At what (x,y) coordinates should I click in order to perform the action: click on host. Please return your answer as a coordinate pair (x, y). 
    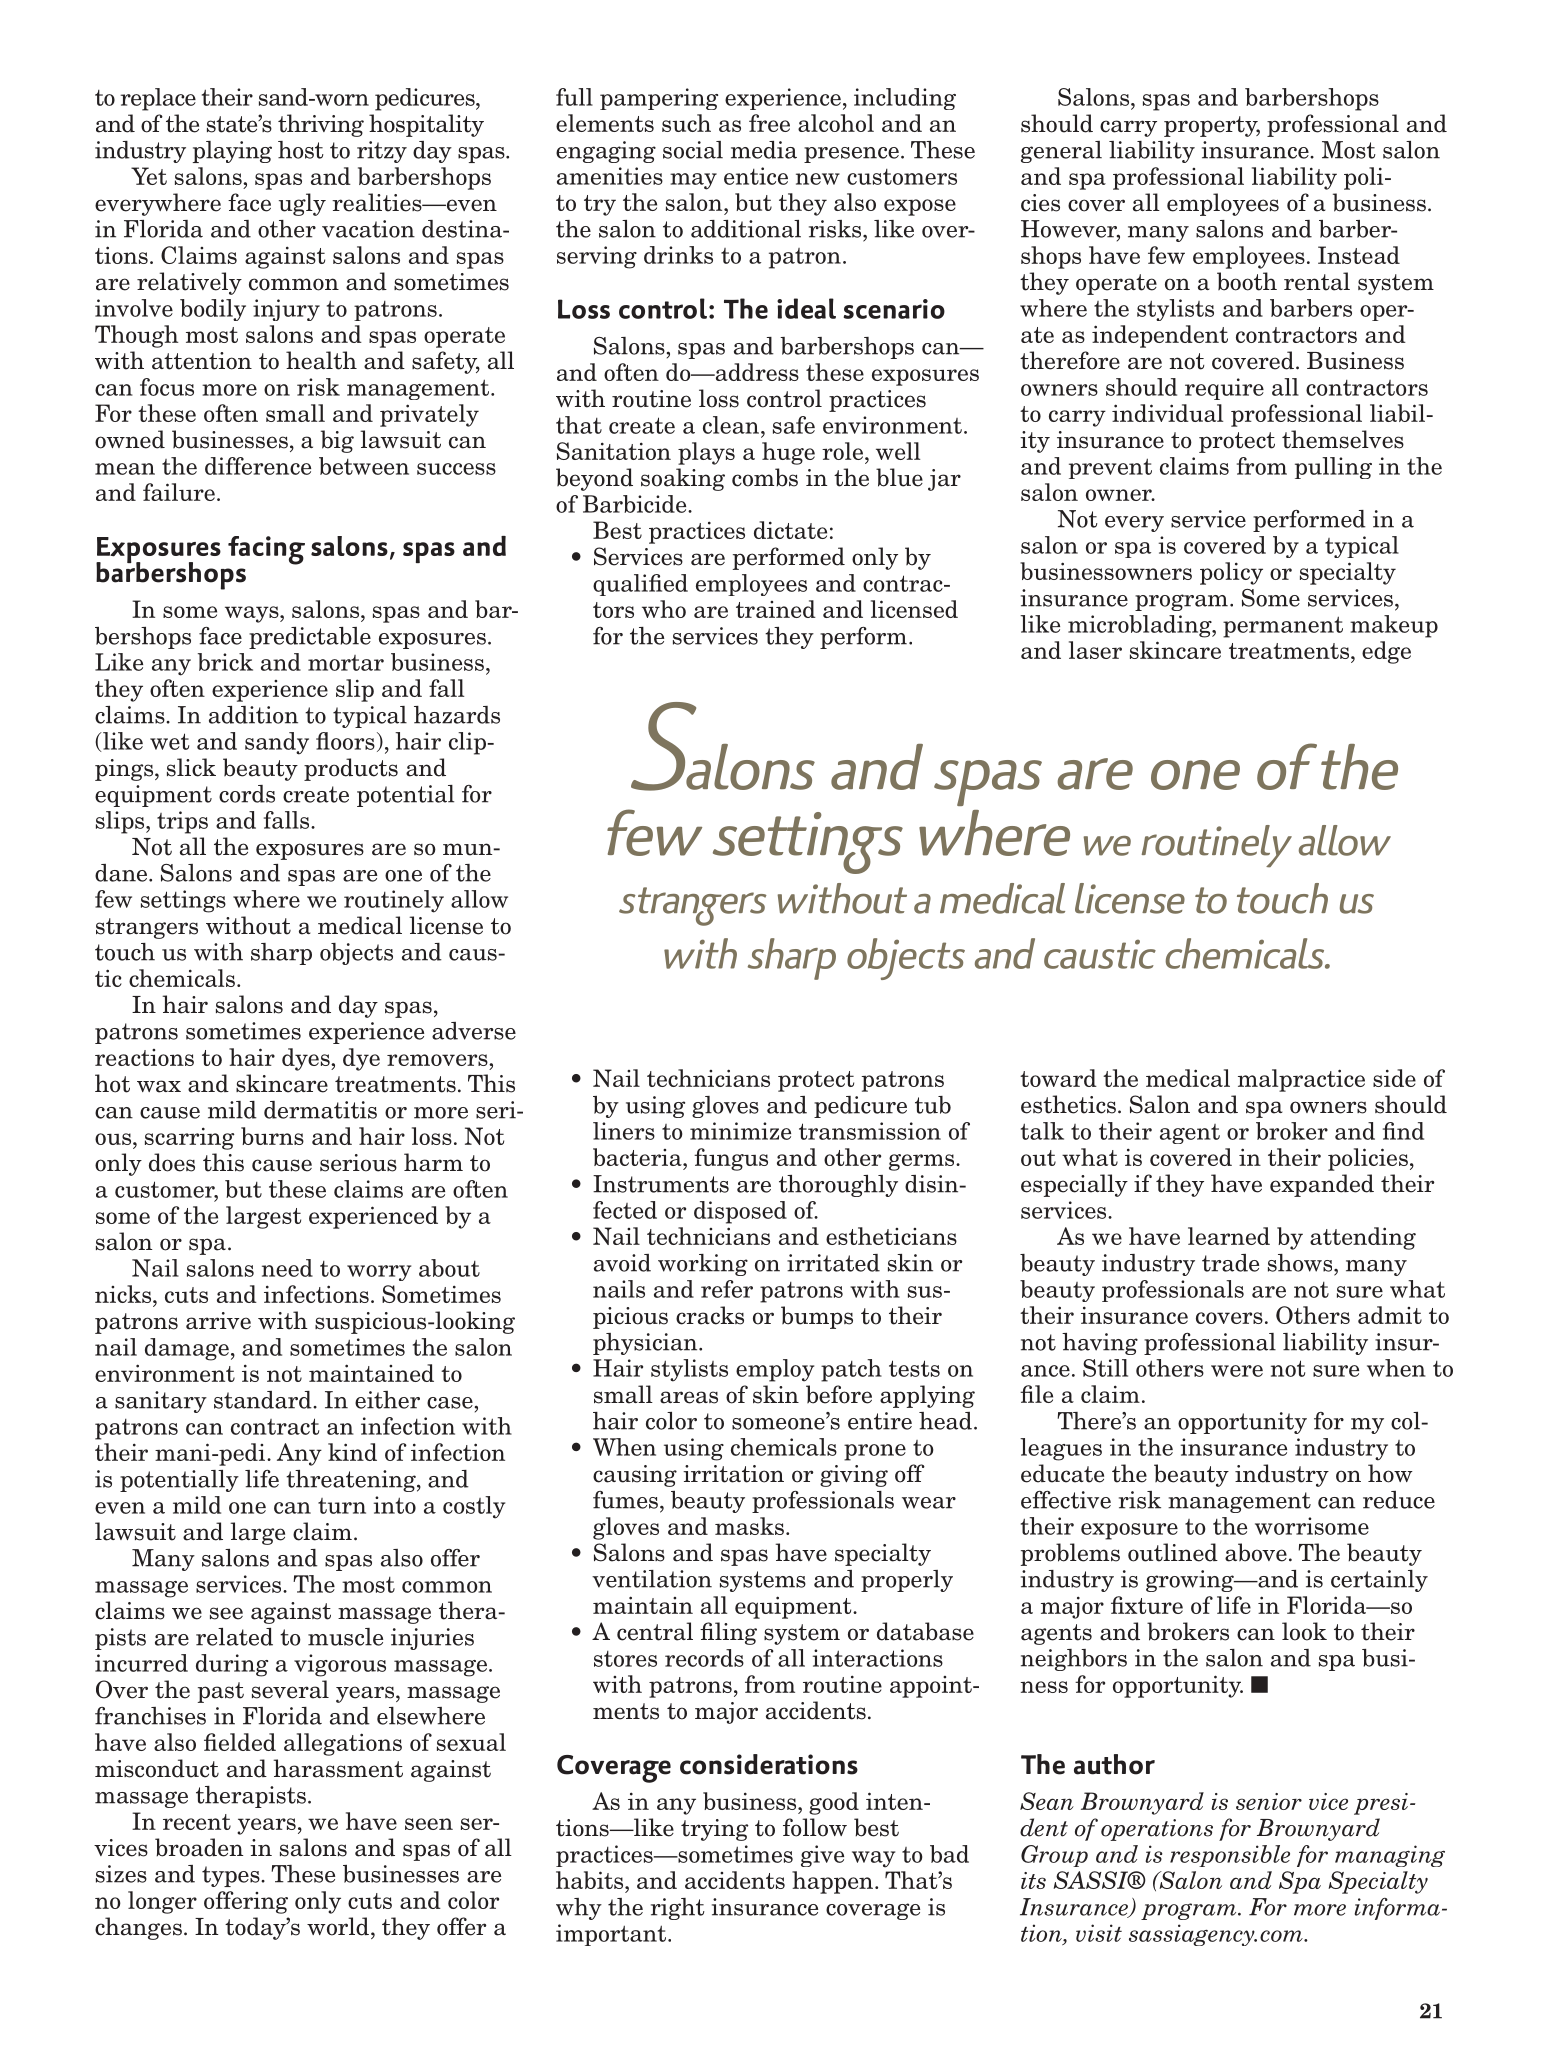
    Looking at the image, I should click on (301, 150).
